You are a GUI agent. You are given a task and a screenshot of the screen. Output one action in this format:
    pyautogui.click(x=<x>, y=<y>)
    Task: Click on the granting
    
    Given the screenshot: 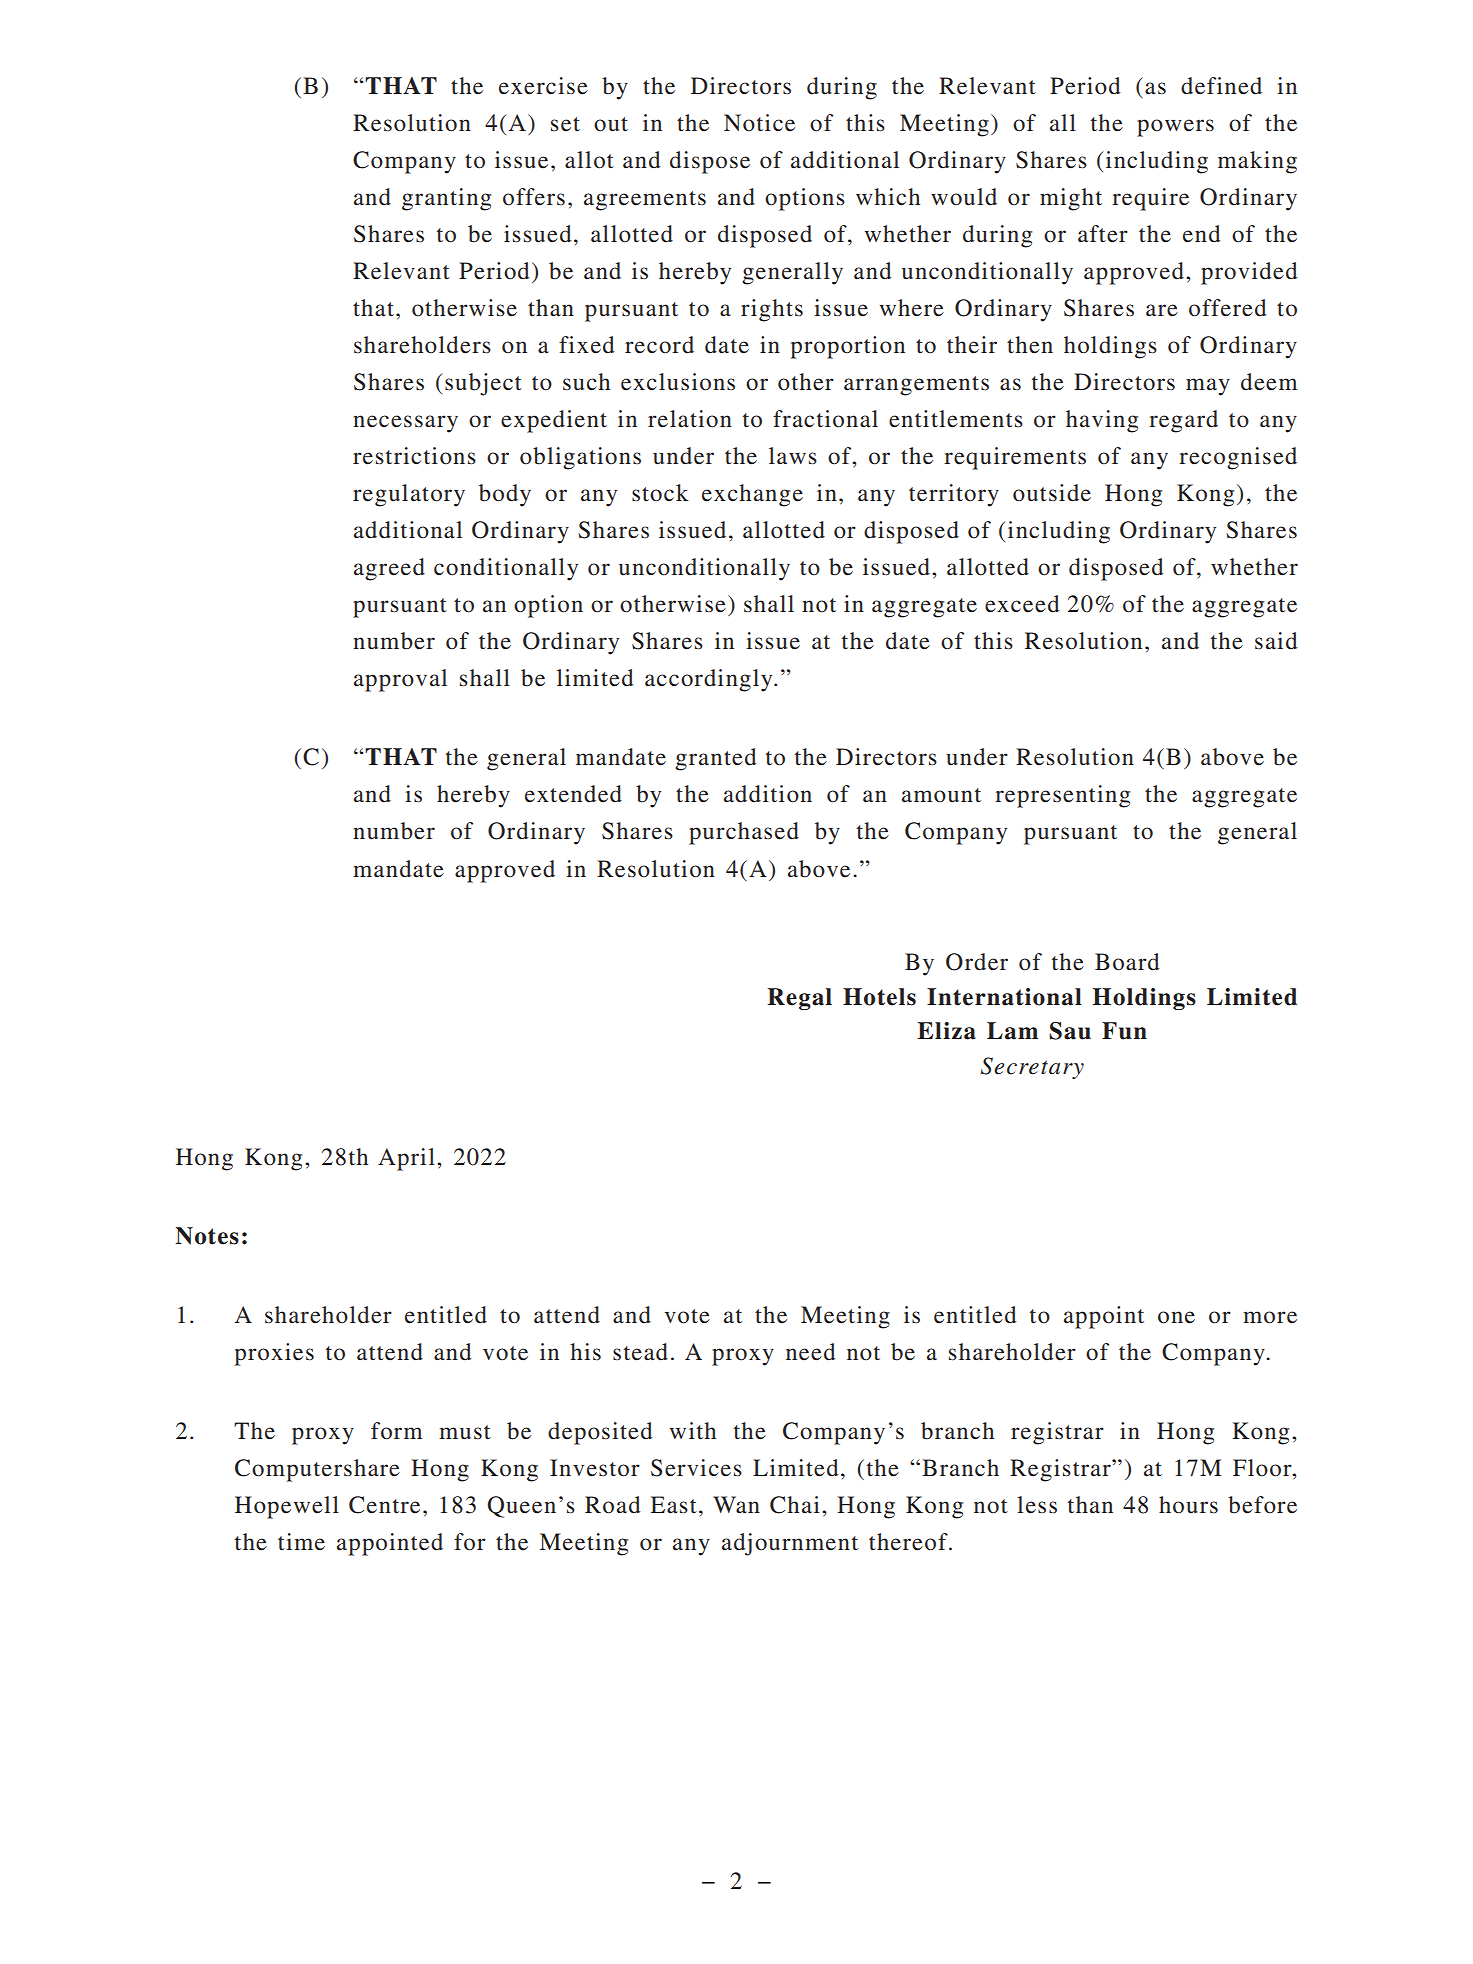 What is the action you would take?
    pyautogui.click(x=446, y=199)
